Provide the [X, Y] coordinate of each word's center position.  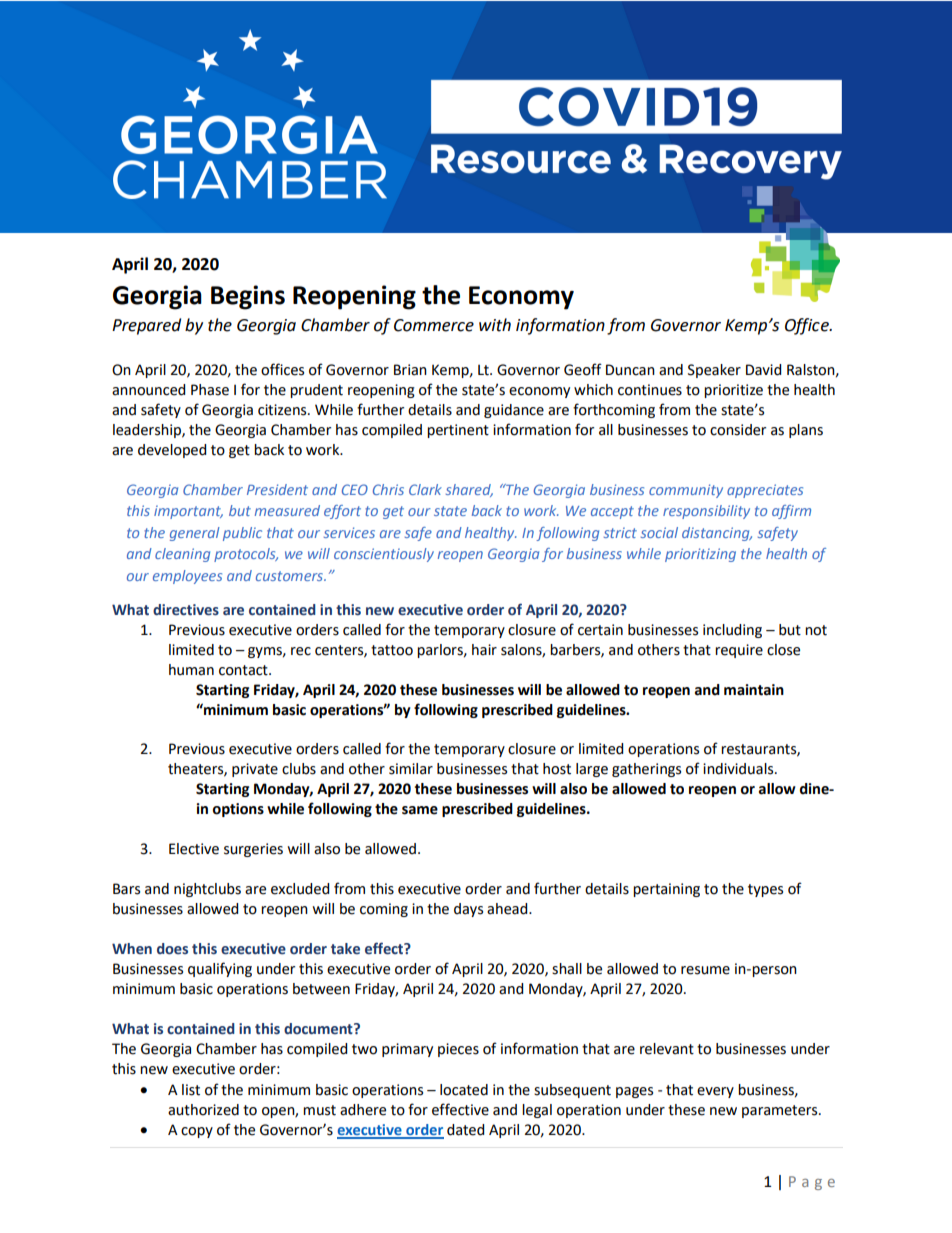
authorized [203, 1110]
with [495, 325]
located [464, 1090]
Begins [248, 297]
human [191, 670]
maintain [754, 690]
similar [411, 769]
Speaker [714, 371]
